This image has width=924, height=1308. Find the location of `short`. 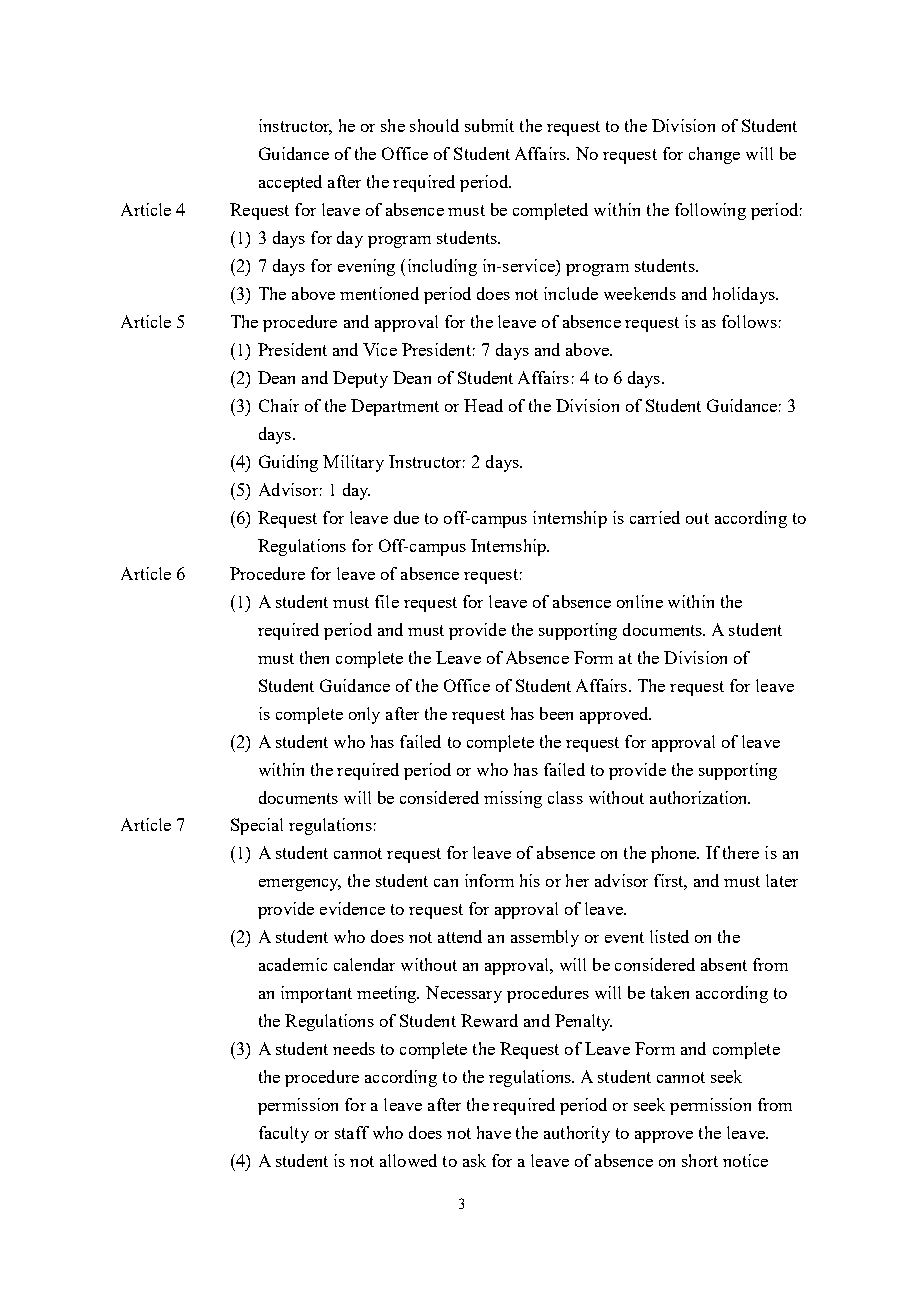

short is located at coordinates (700, 1160).
